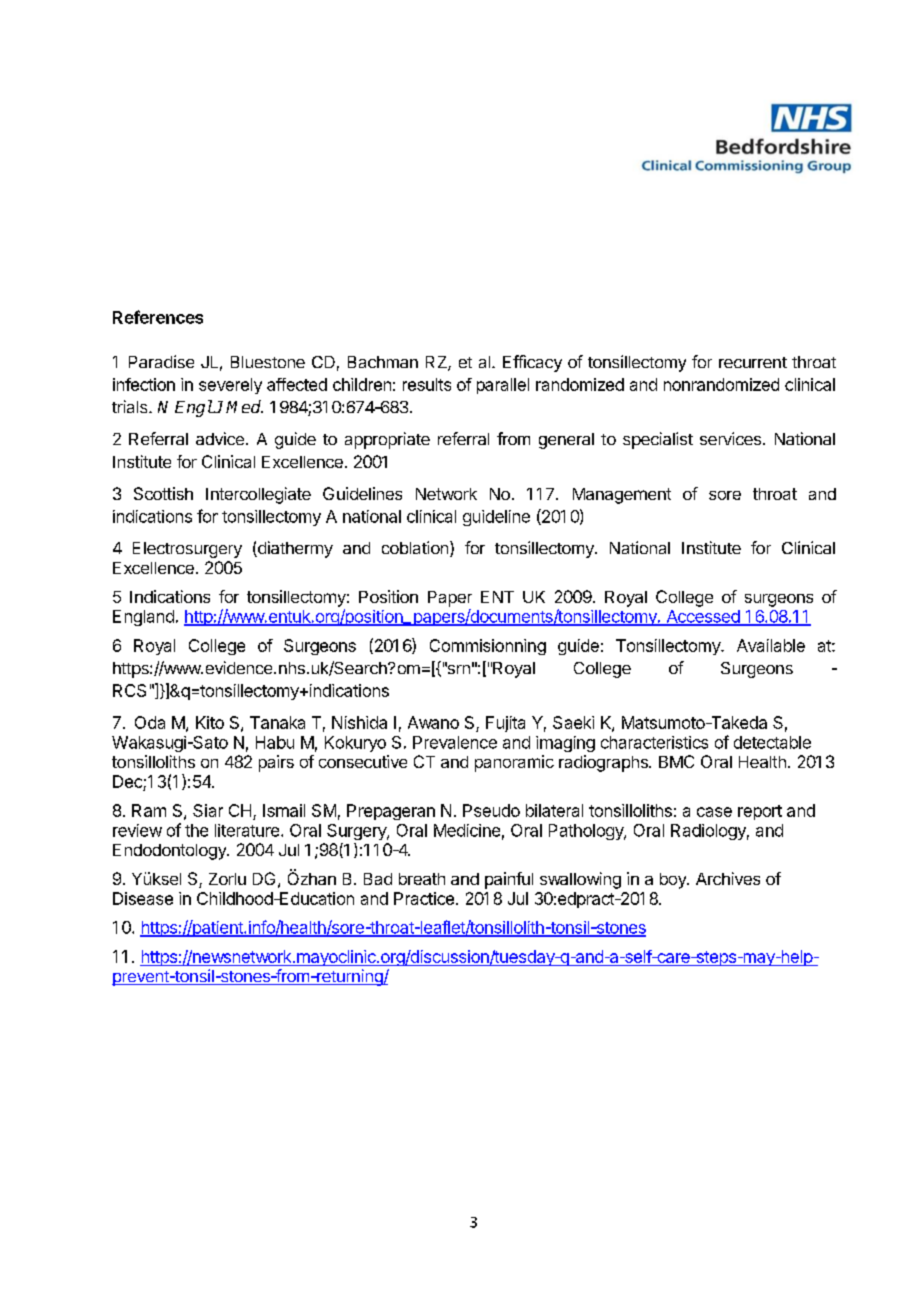 The width and height of the page is (924, 1308). Describe the element at coordinates (505, 724) in the page. I see `Fujita` at that location.
